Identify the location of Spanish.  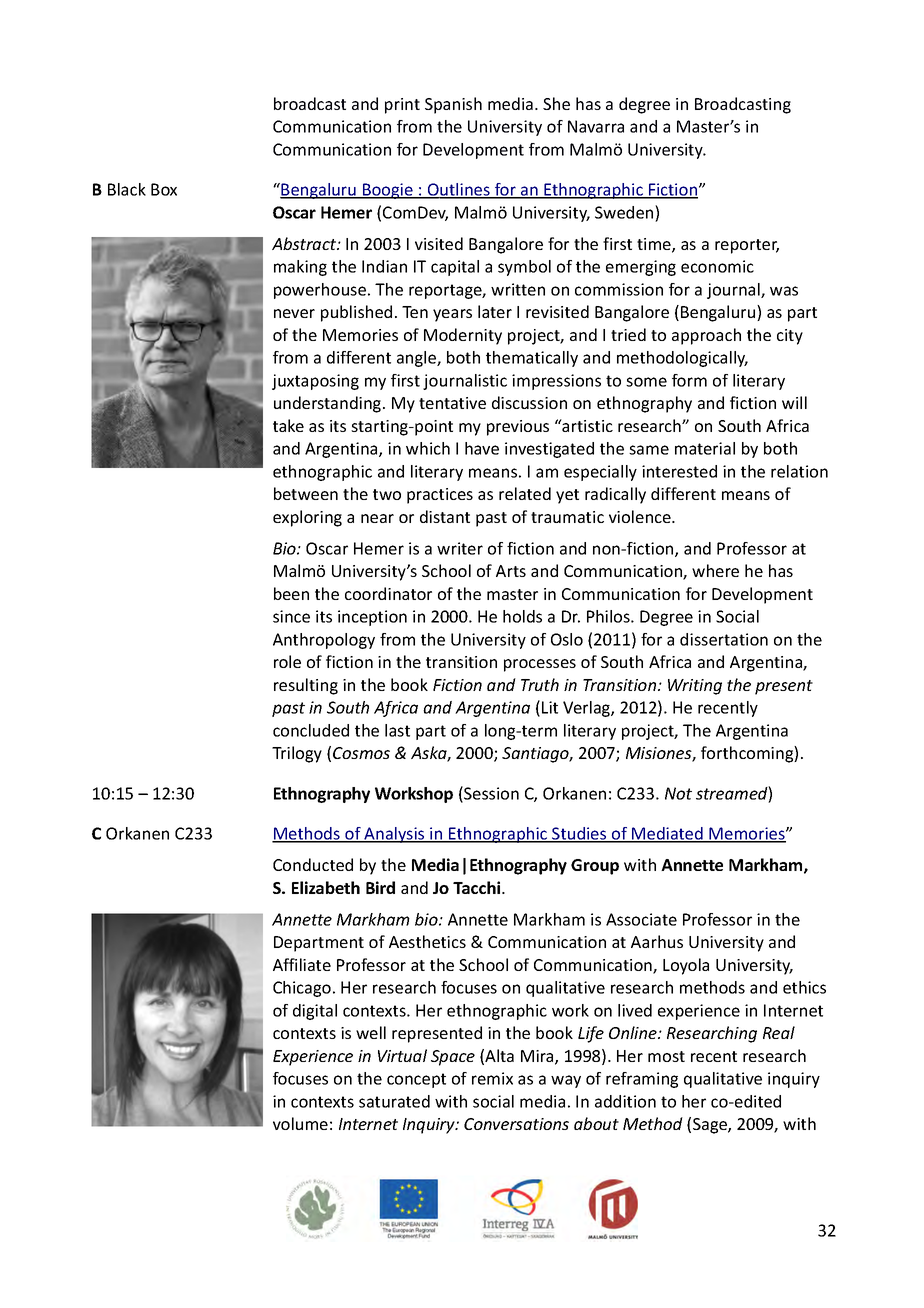
(453, 105).
